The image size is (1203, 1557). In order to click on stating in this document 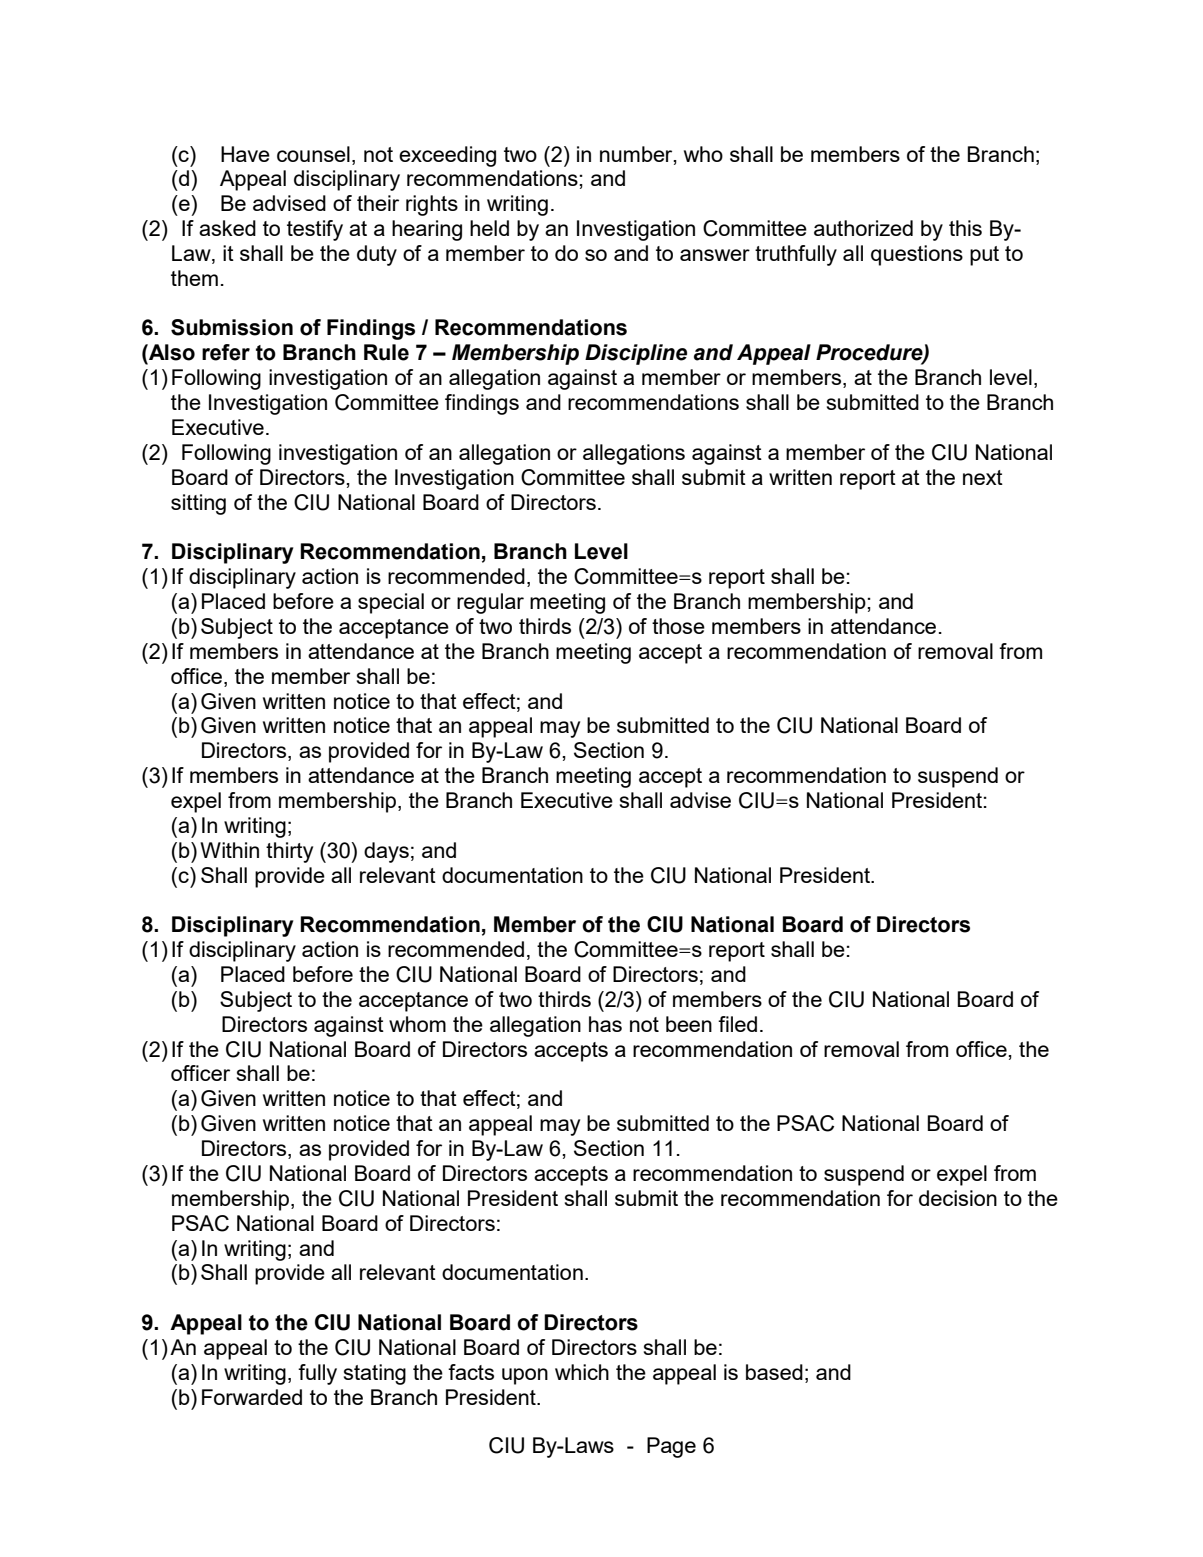, I will do `click(375, 1374)`.
